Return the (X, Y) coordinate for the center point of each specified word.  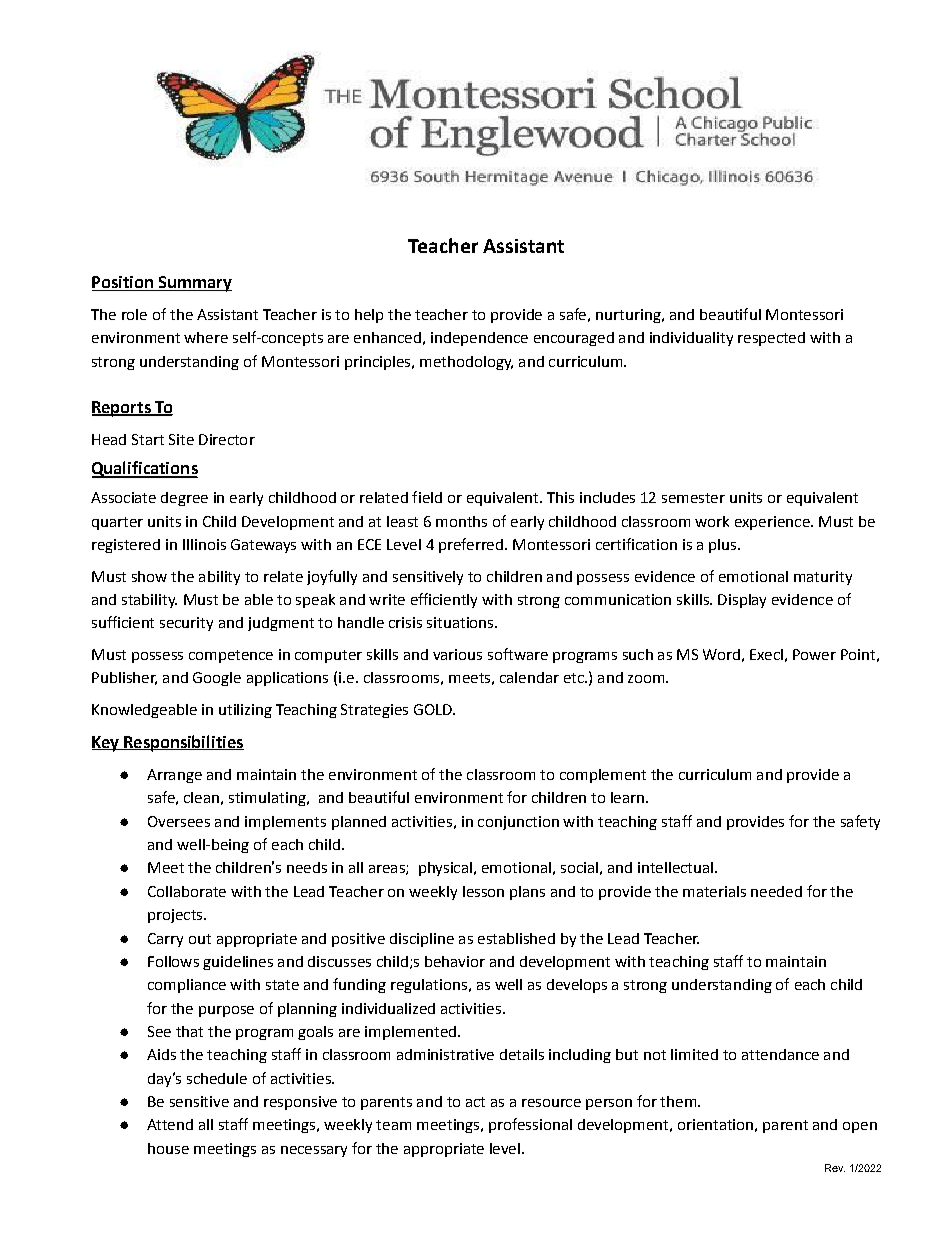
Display (742, 601)
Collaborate (187, 891)
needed (776, 891)
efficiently (444, 600)
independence (479, 339)
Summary (194, 284)
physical (445, 869)
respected (771, 339)
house (168, 1148)
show (149, 576)
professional (530, 1125)
